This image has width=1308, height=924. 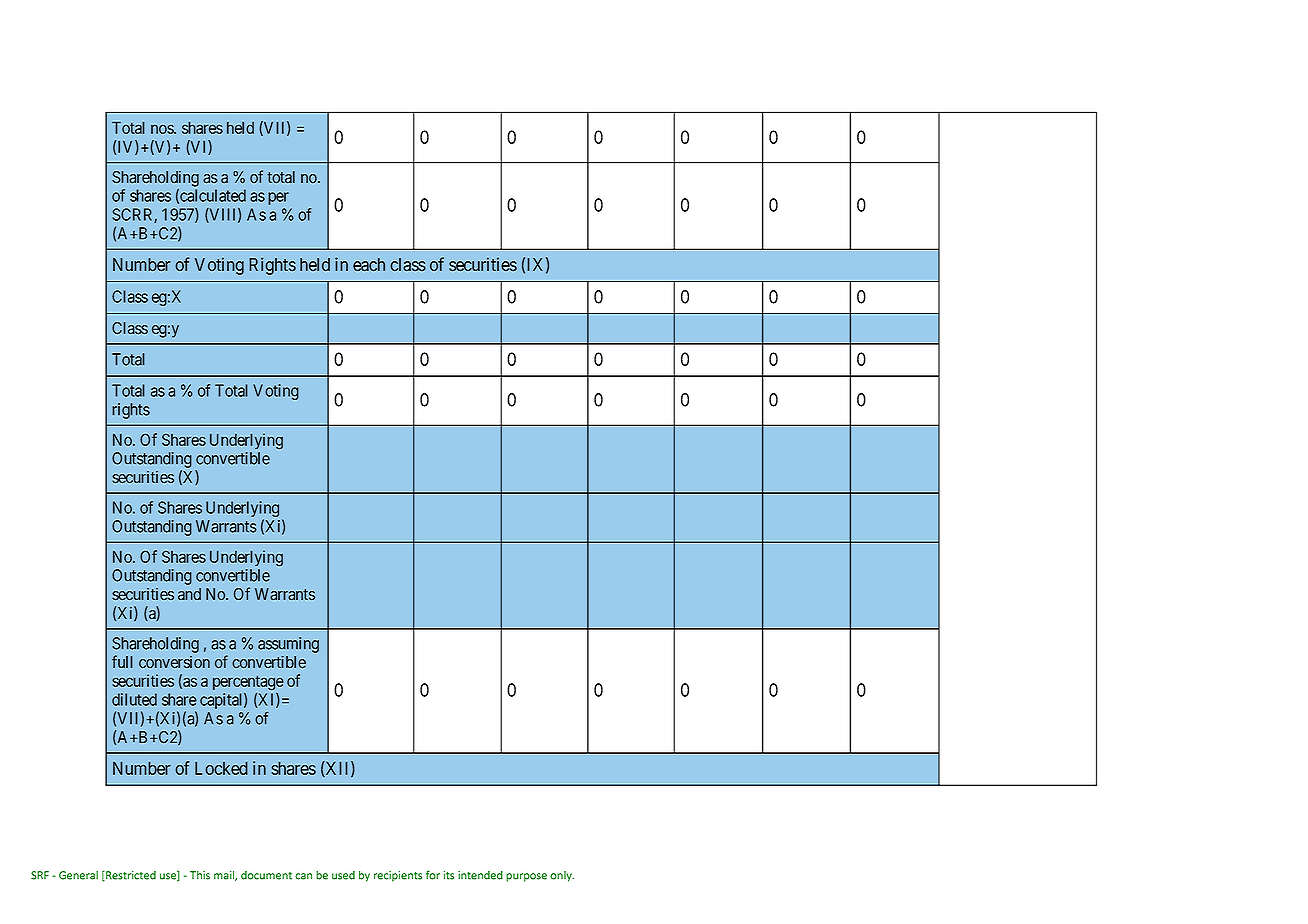 I want to click on can, so click(x=303, y=876).
